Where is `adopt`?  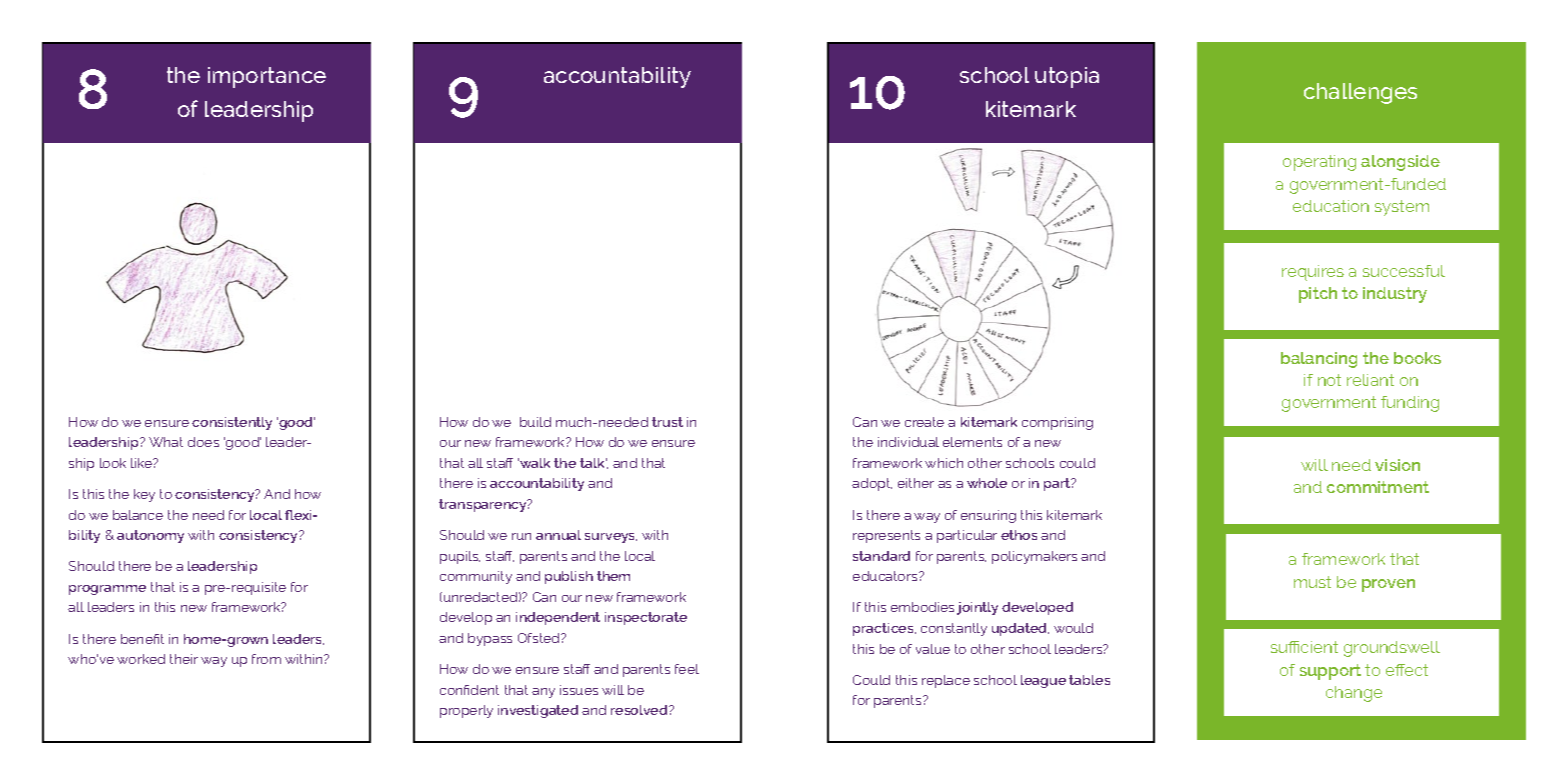 adopt is located at coordinates (872, 484).
